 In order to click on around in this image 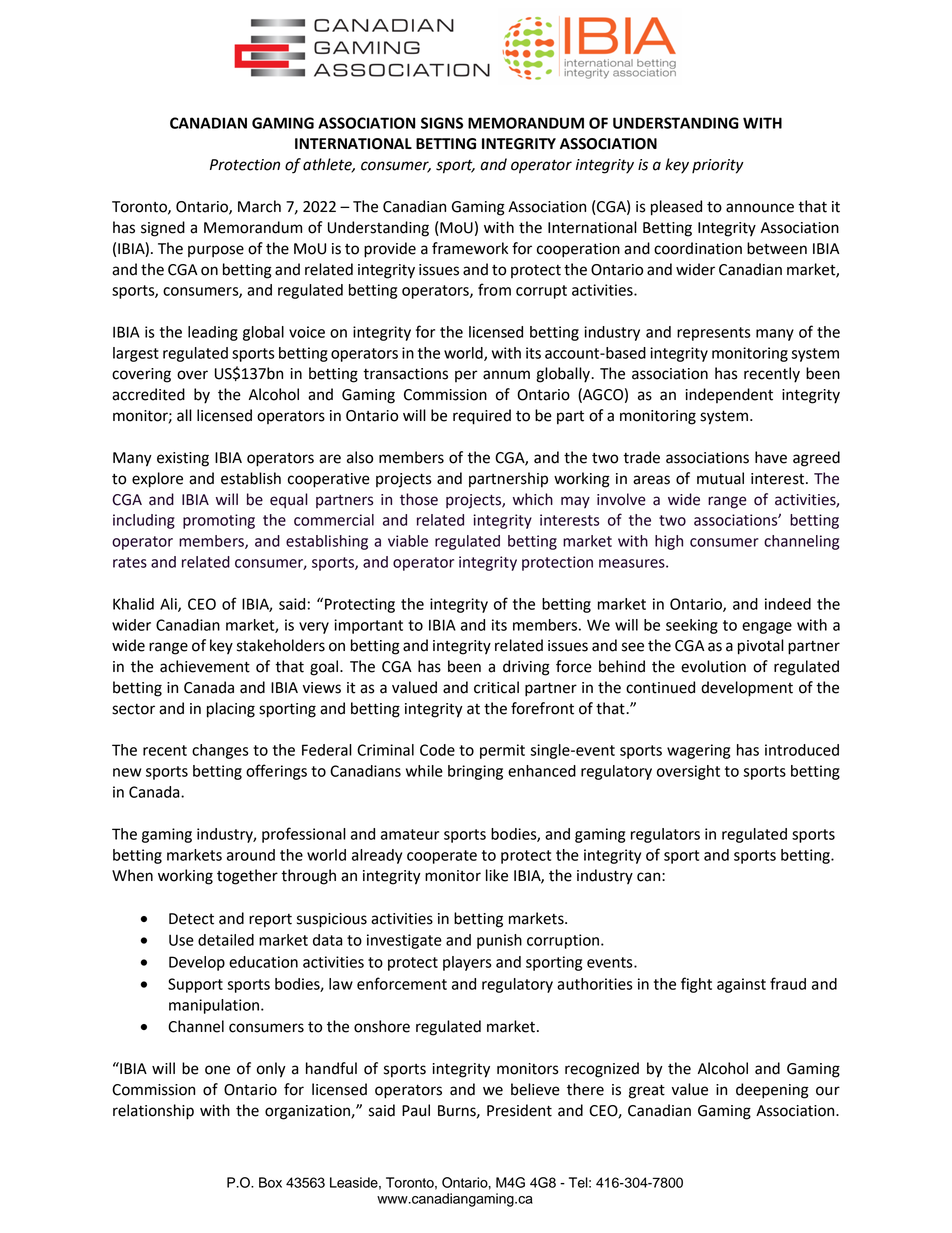, I will do `click(251, 855)`.
